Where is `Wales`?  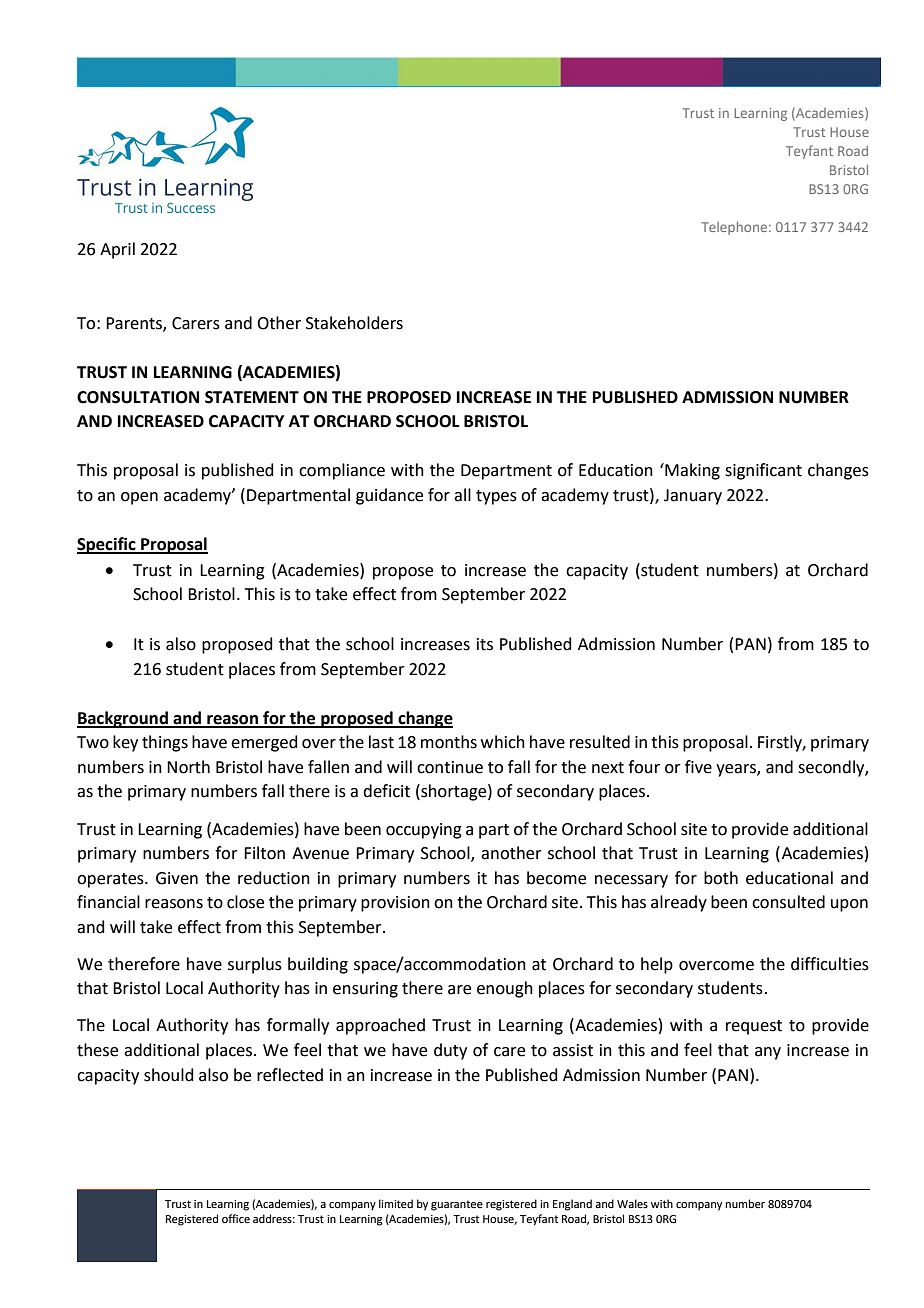 Wales is located at coordinates (632, 1203).
